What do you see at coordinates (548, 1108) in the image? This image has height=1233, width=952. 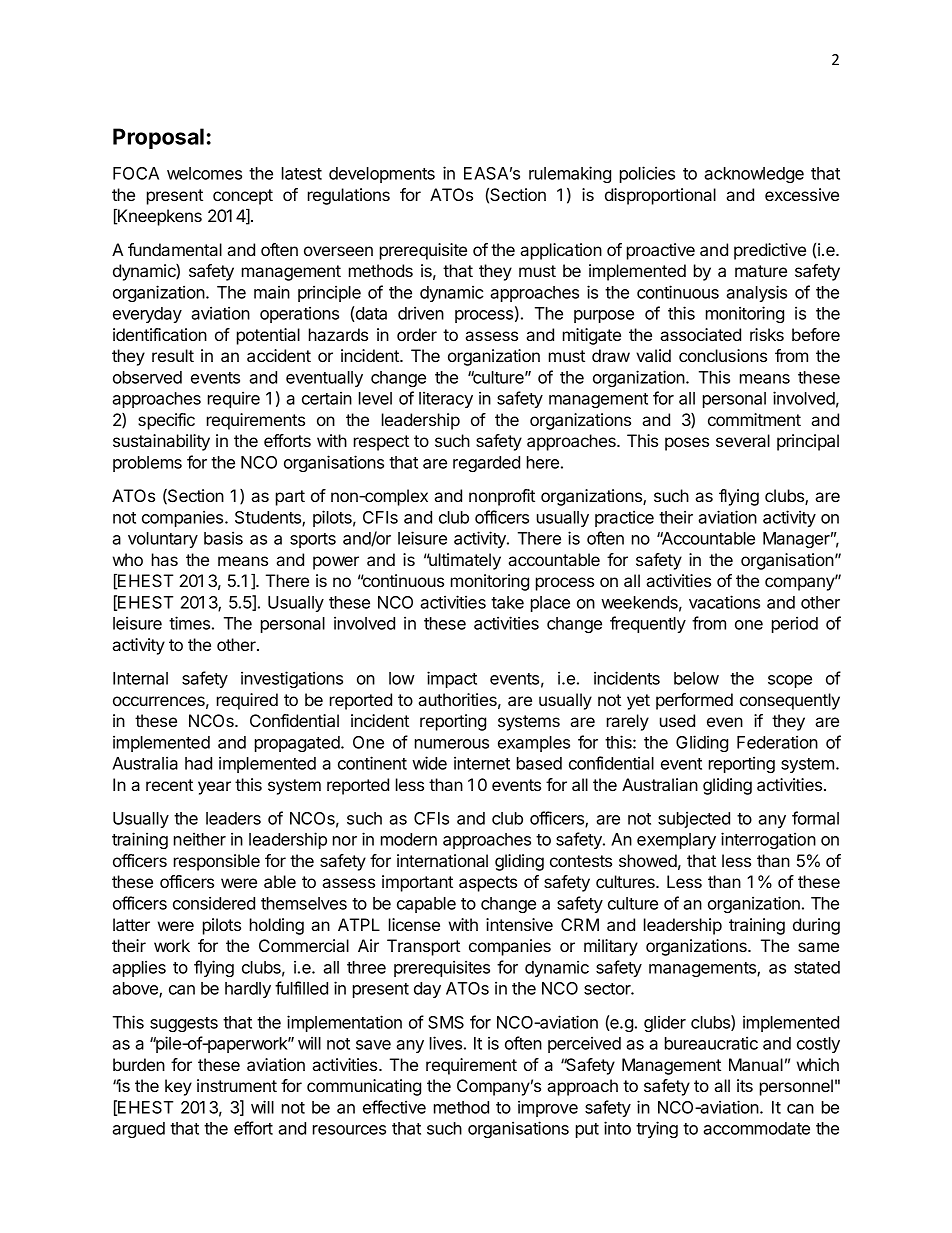 I see `improve` at bounding box center [548, 1108].
